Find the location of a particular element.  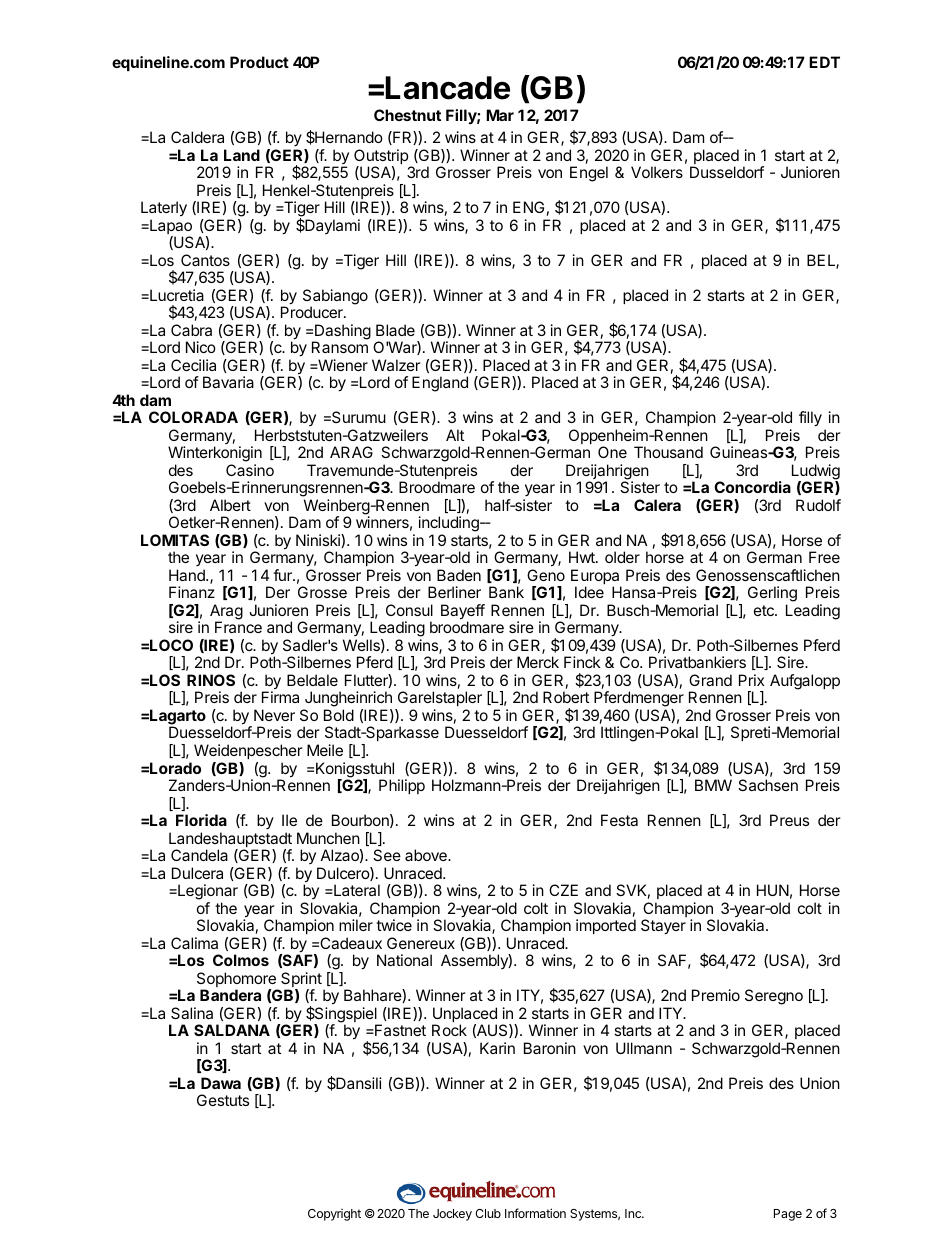

Engel is located at coordinates (589, 174).
